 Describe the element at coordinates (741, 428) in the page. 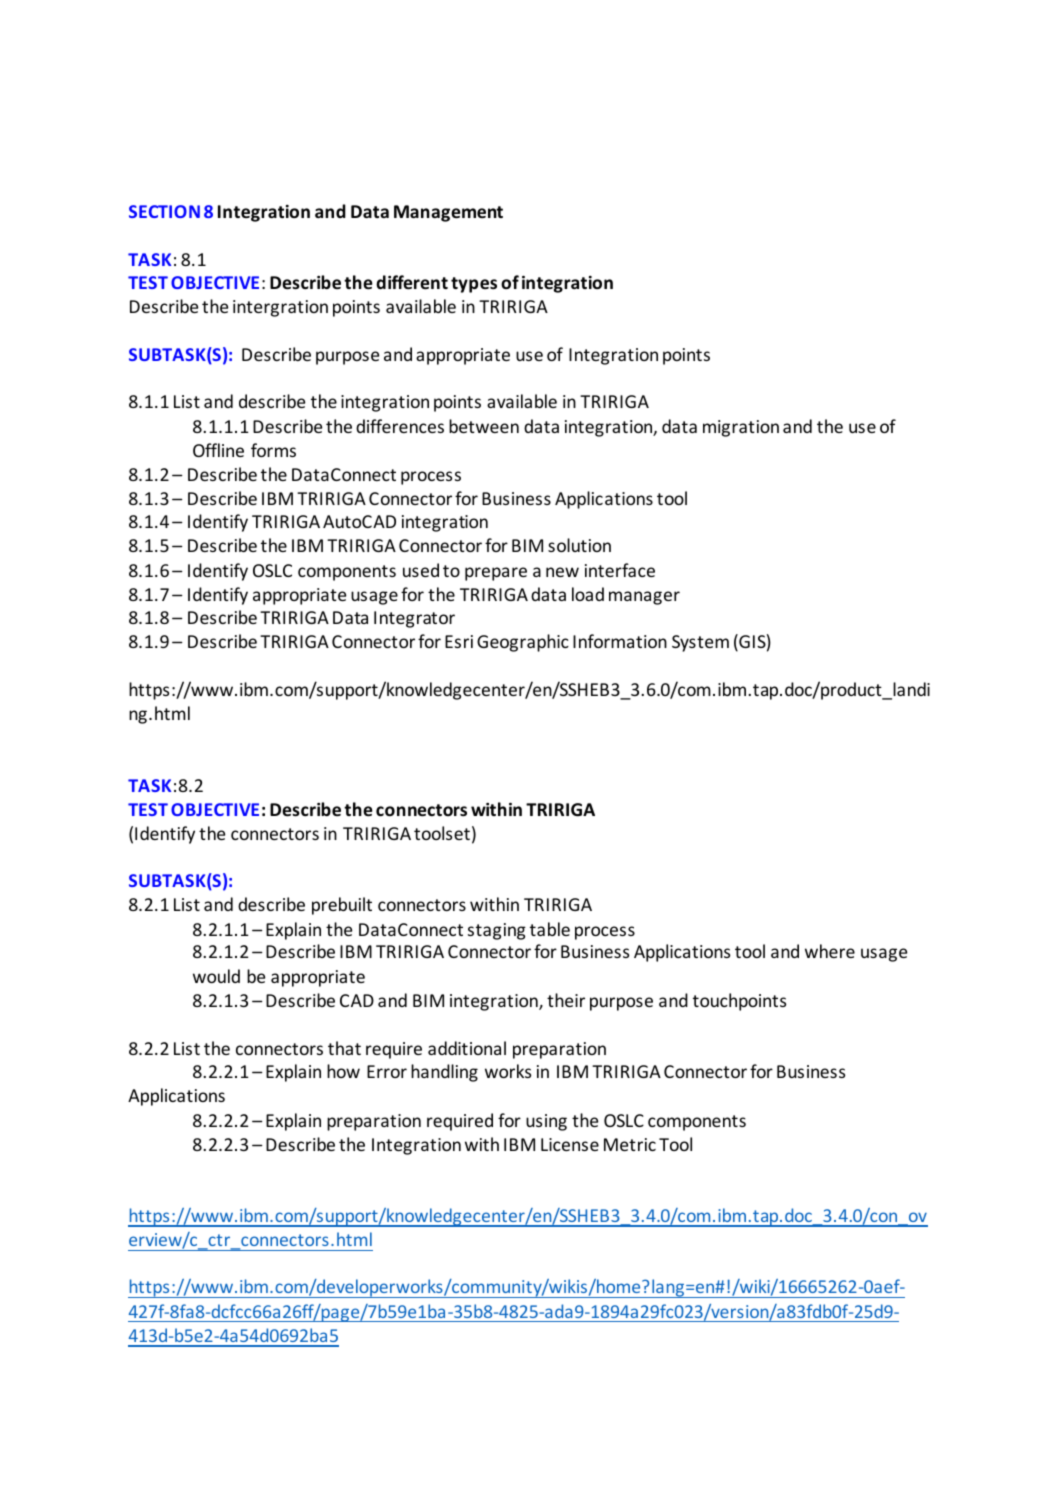

I see `migration` at that location.
